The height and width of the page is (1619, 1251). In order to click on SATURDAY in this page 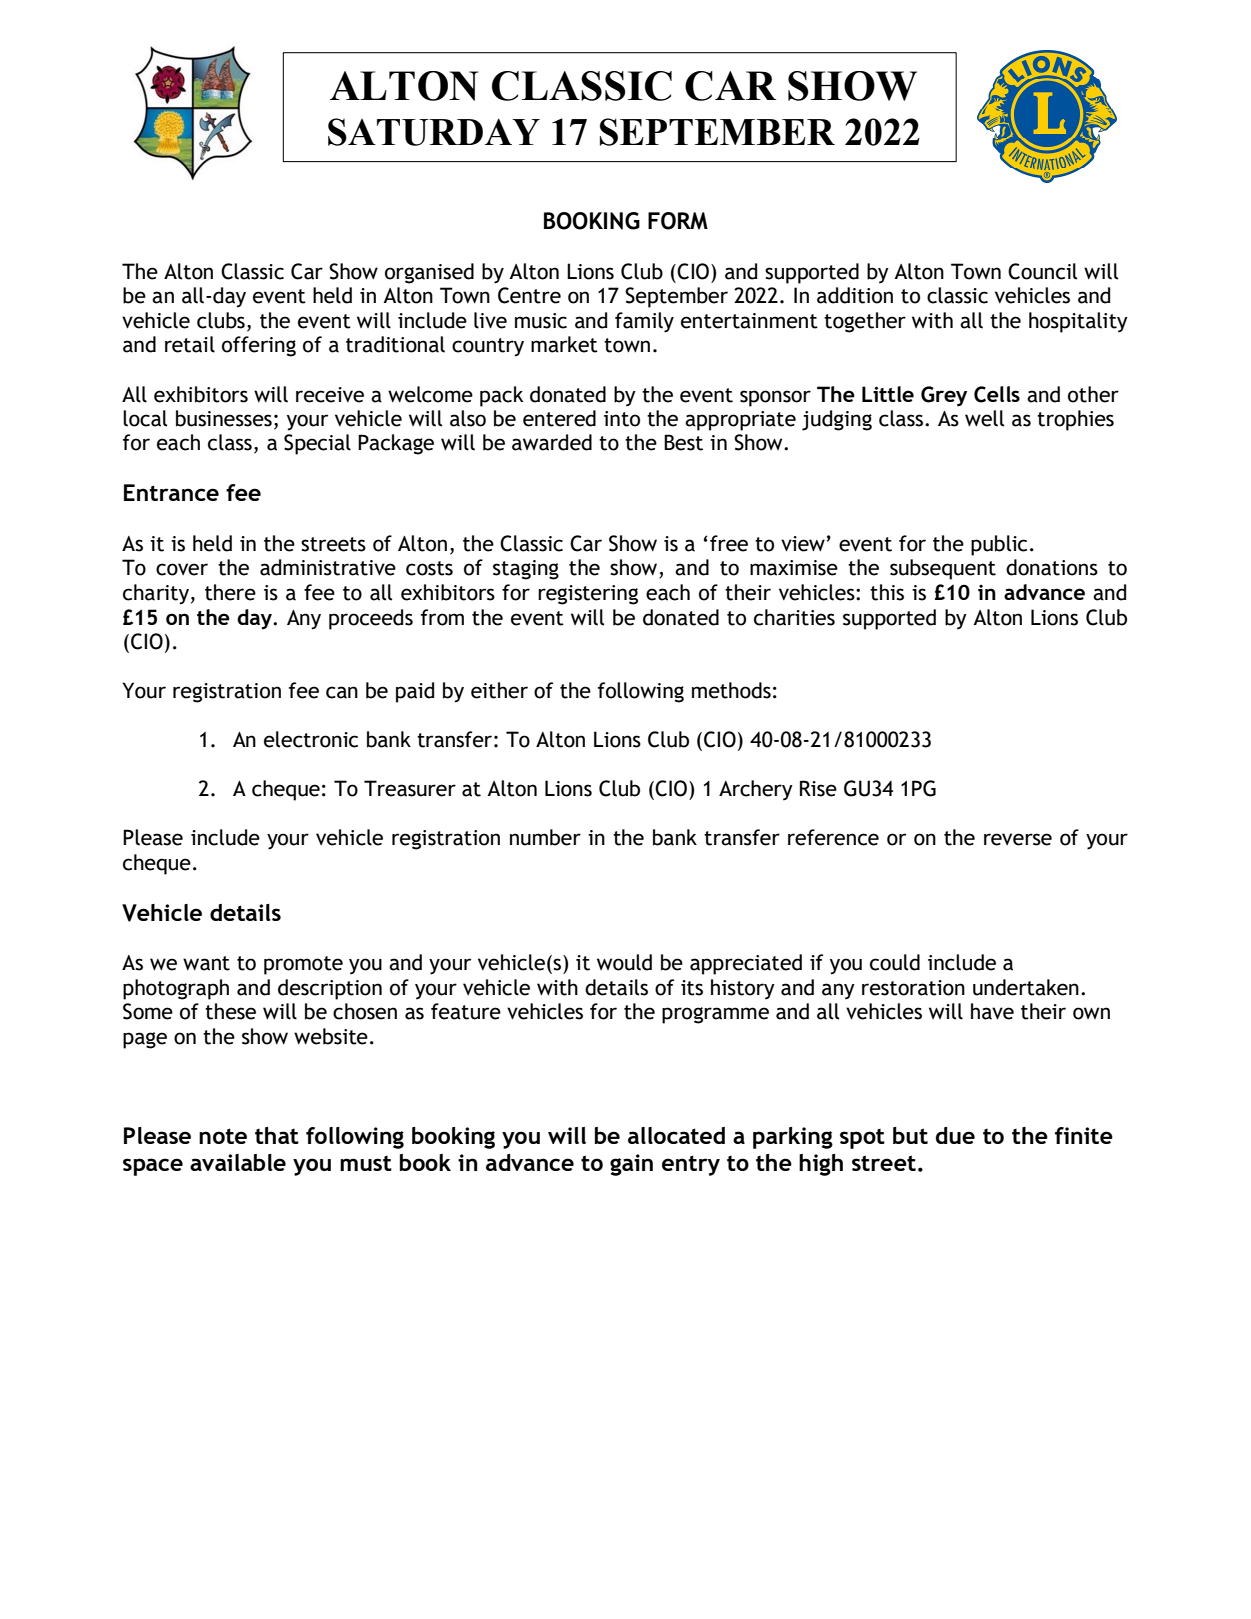, I will do `click(434, 132)`.
